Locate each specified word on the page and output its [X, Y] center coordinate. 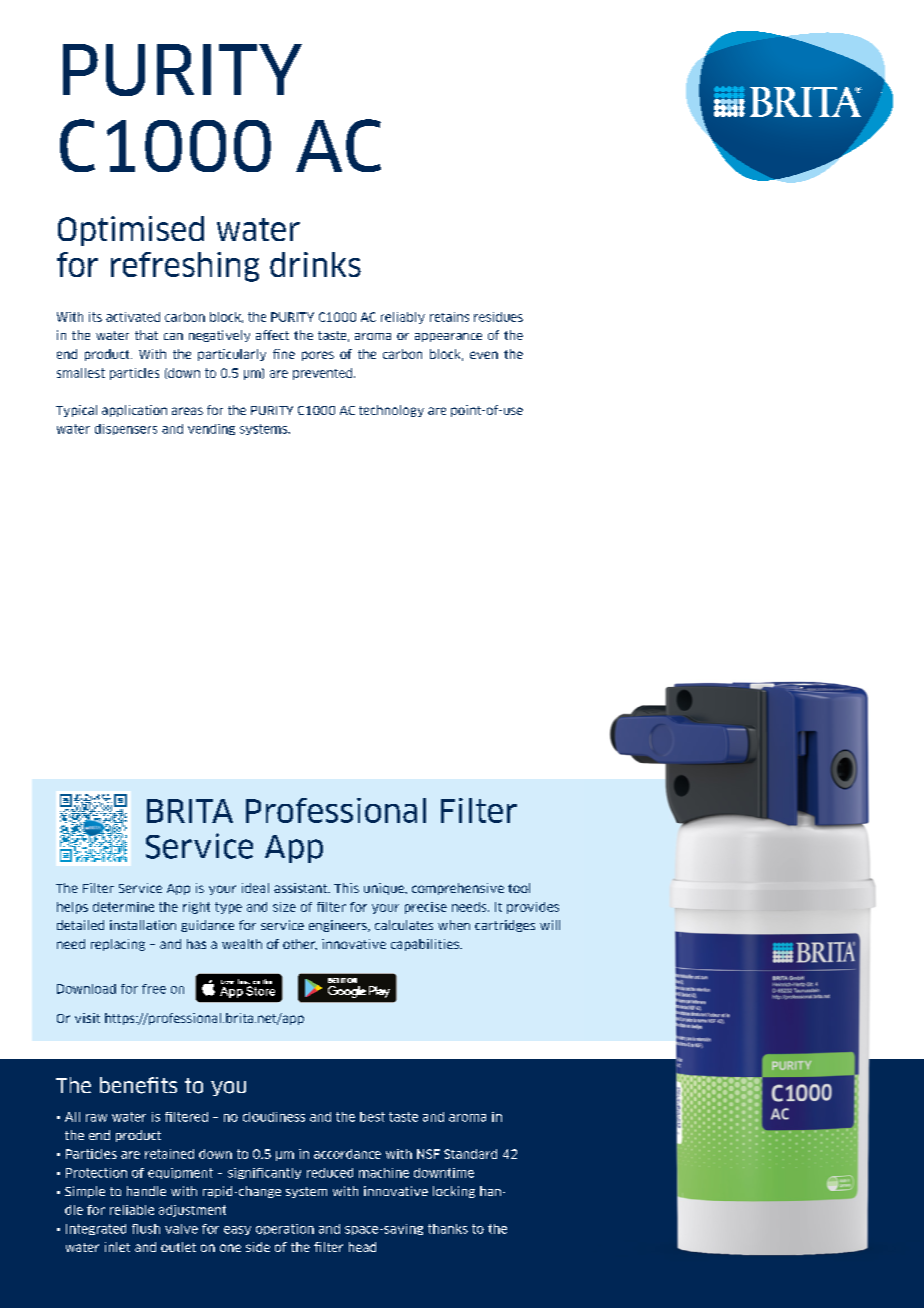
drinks [315, 264]
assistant [301, 888]
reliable [132, 1210]
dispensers [126, 429]
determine [123, 907]
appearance [448, 337]
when [454, 925]
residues [498, 317]
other [300, 944]
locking [454, 1192]
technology [391, 411]
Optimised [131, 231]
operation [285, 1229]
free [154, 989]
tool [519, 888]
